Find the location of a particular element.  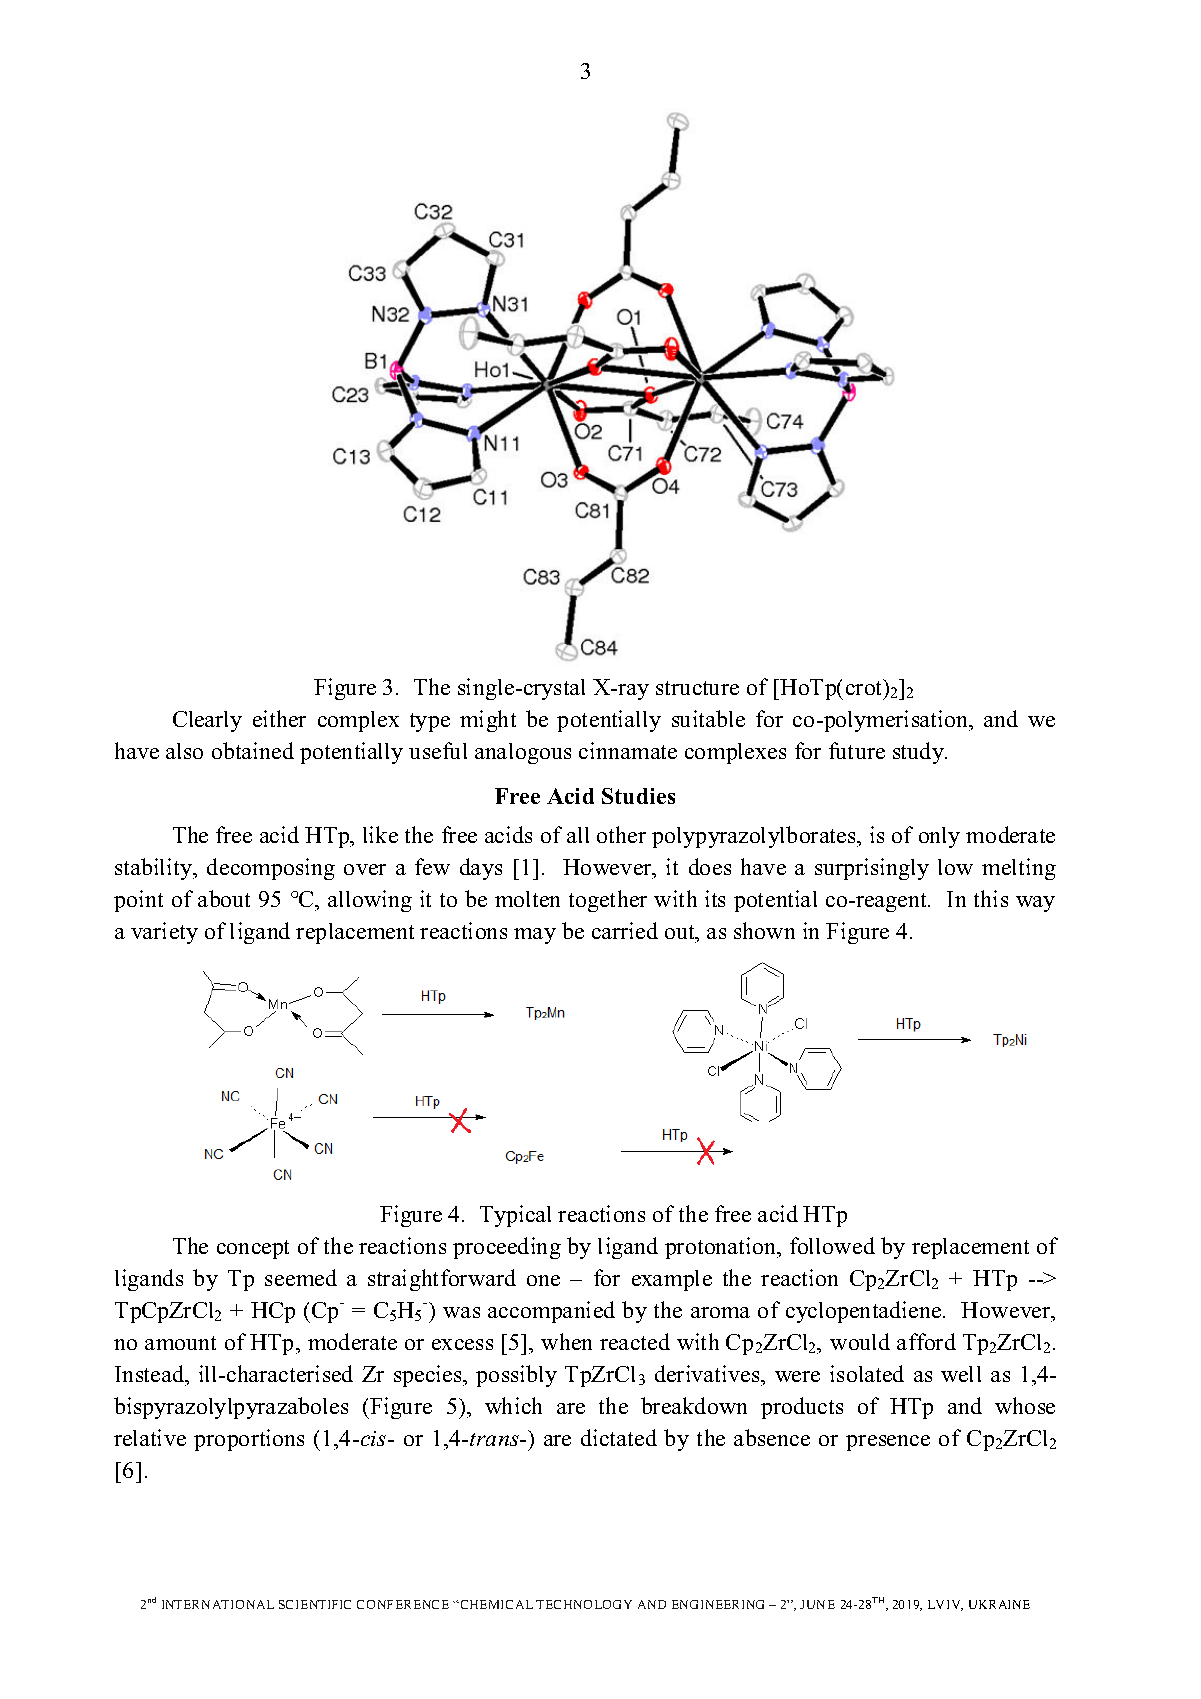

INTERNATIONAL is located at coordinates (218, 1604).
